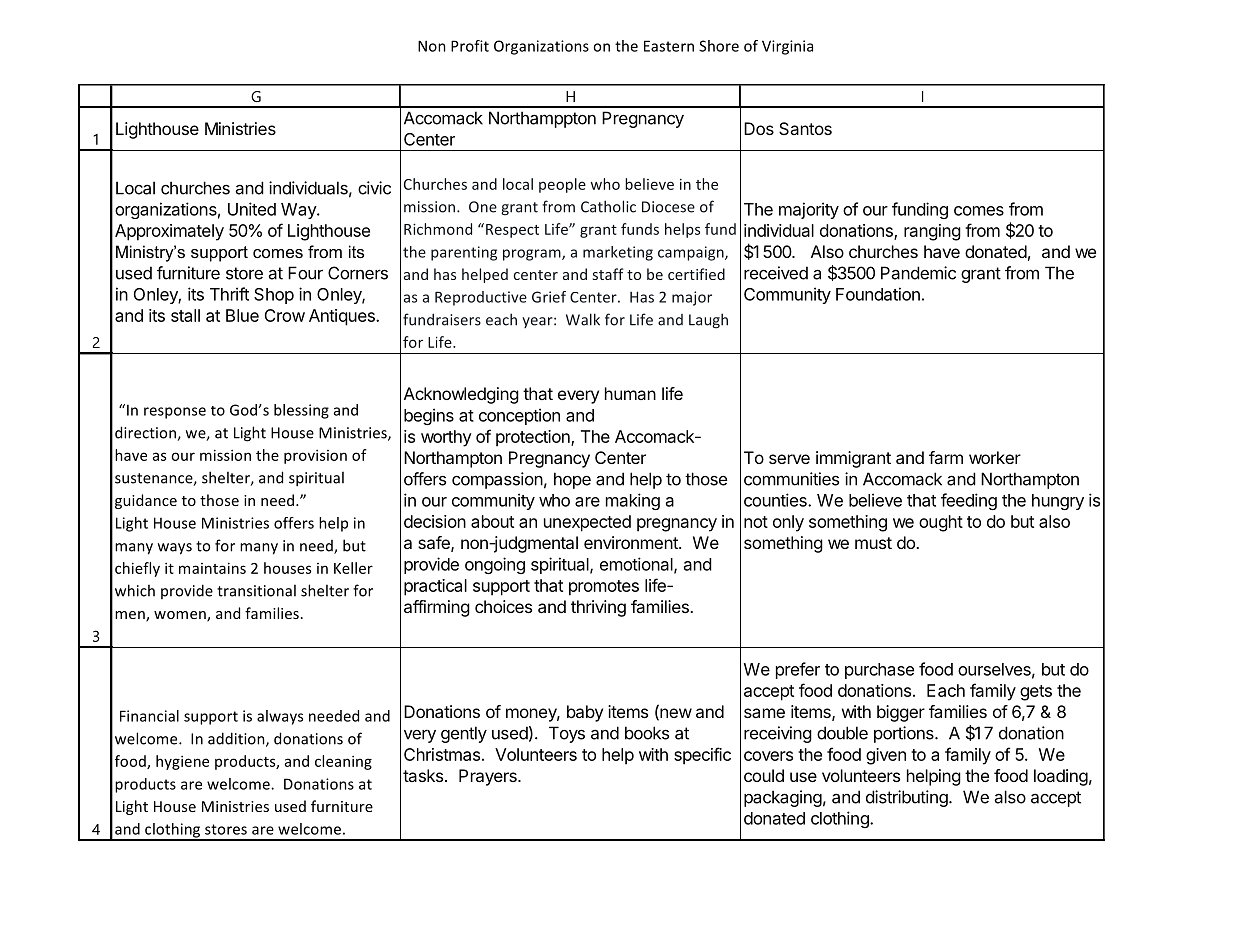  Describe the element at coordinates (534, 438) in the page. I see `protection` at that location.
